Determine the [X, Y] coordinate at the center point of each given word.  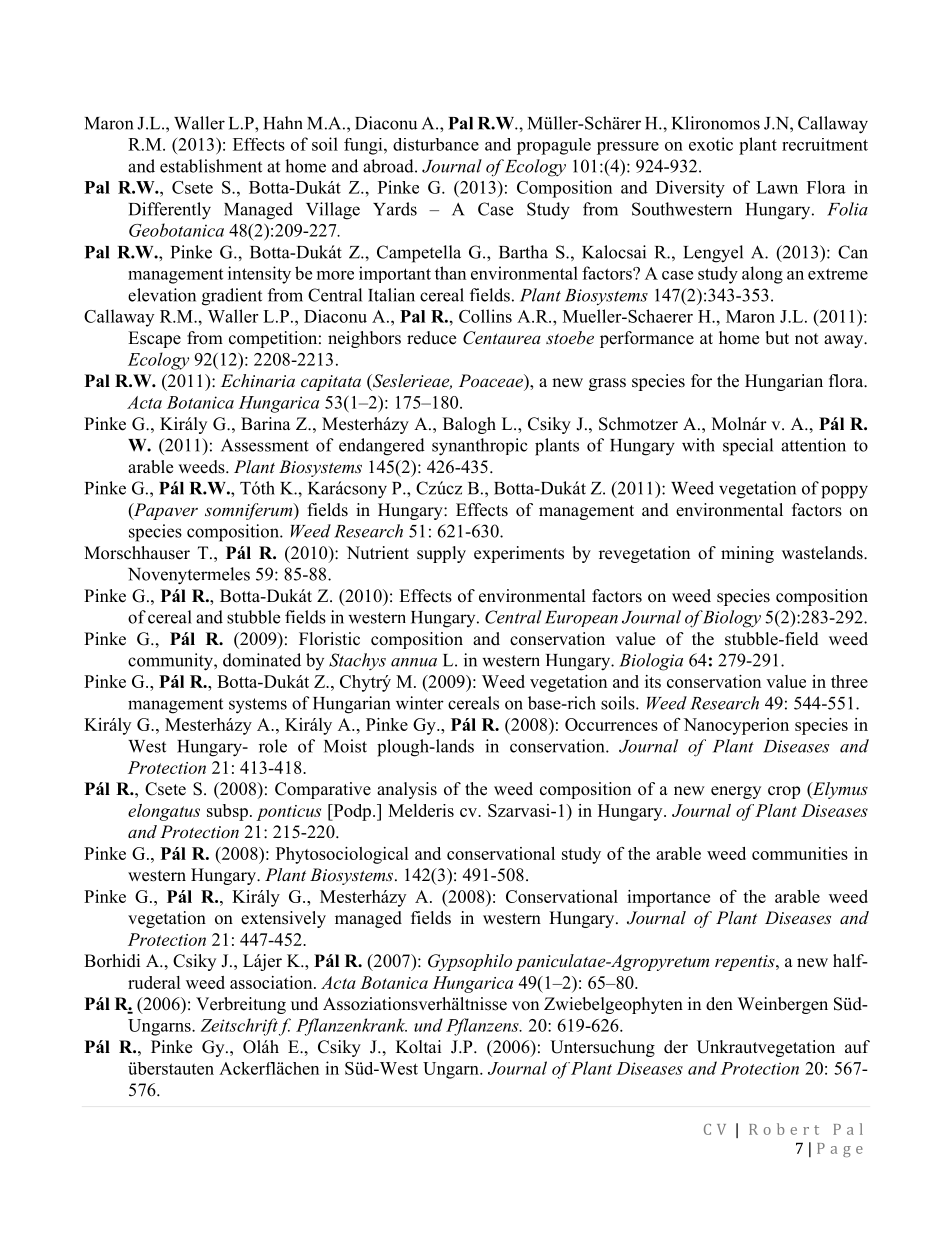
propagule [554, 146]
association [272, 982]
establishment [211, 166]
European [581, 619]
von [525, 1006]
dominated [262, 660]
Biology [730, 619]
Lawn [777, 187]
